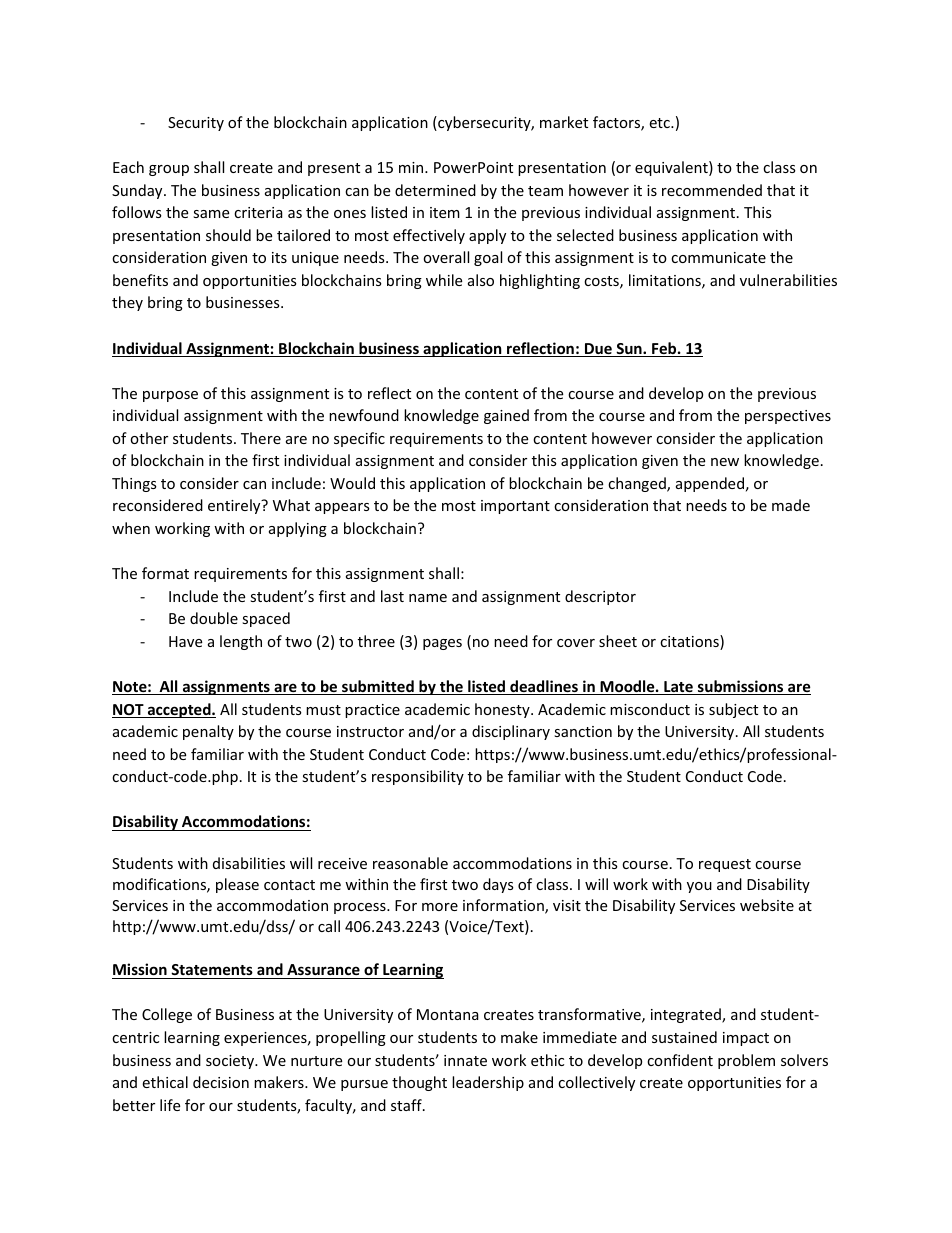 This screenshot has width=952, height=1233. What do you see at coordinates (169, 170) in the screenshot?
I see `group` at bounding box center [169, 170].
